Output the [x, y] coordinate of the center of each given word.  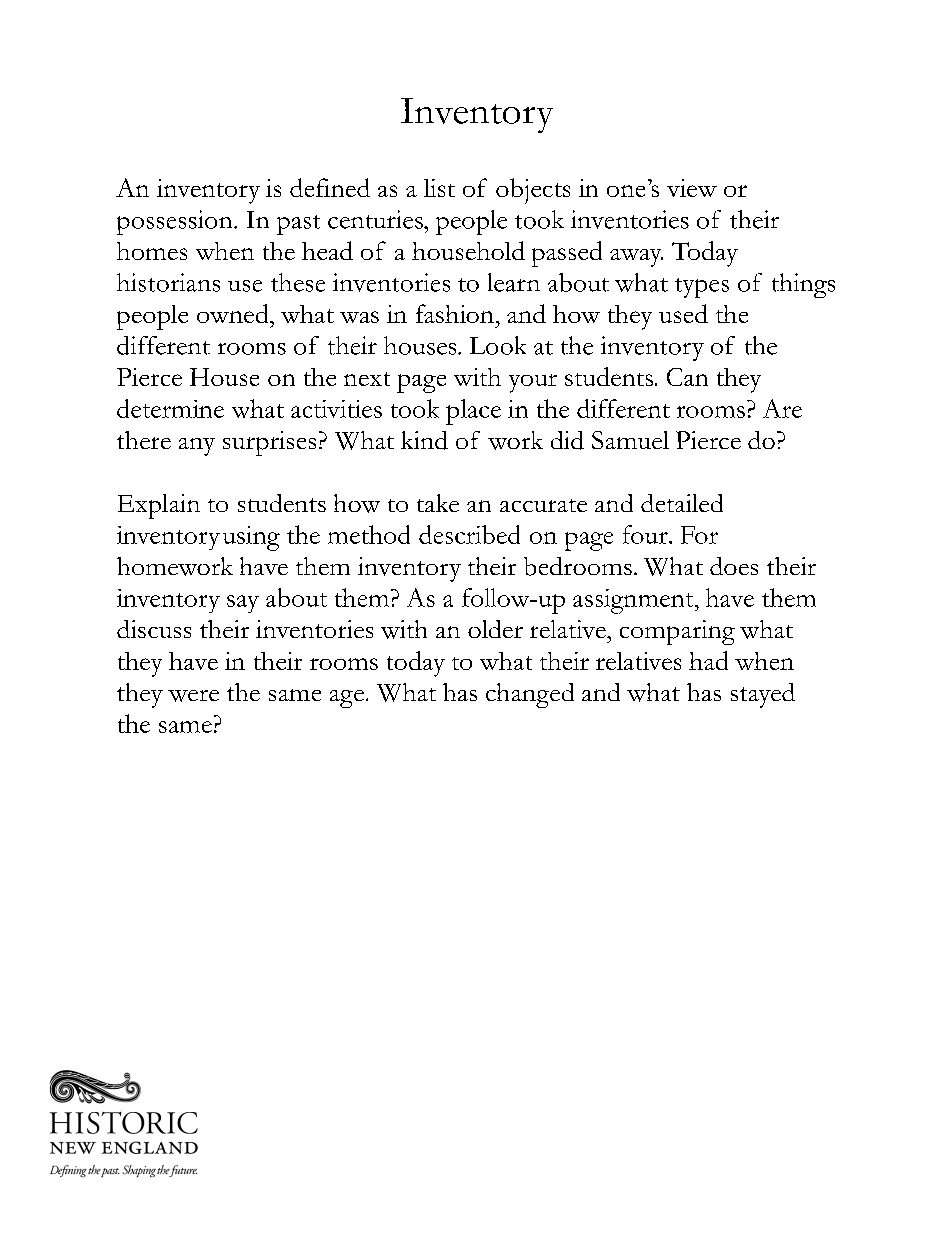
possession [176, 222]
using [251, 538]
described [469, 534]
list [439, 188]
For [699, 535]
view [692, 188]
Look [498, 345]
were [193, 696]
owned [234, 313]
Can [687, 377]
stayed [763, 695]
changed [530, 695]
